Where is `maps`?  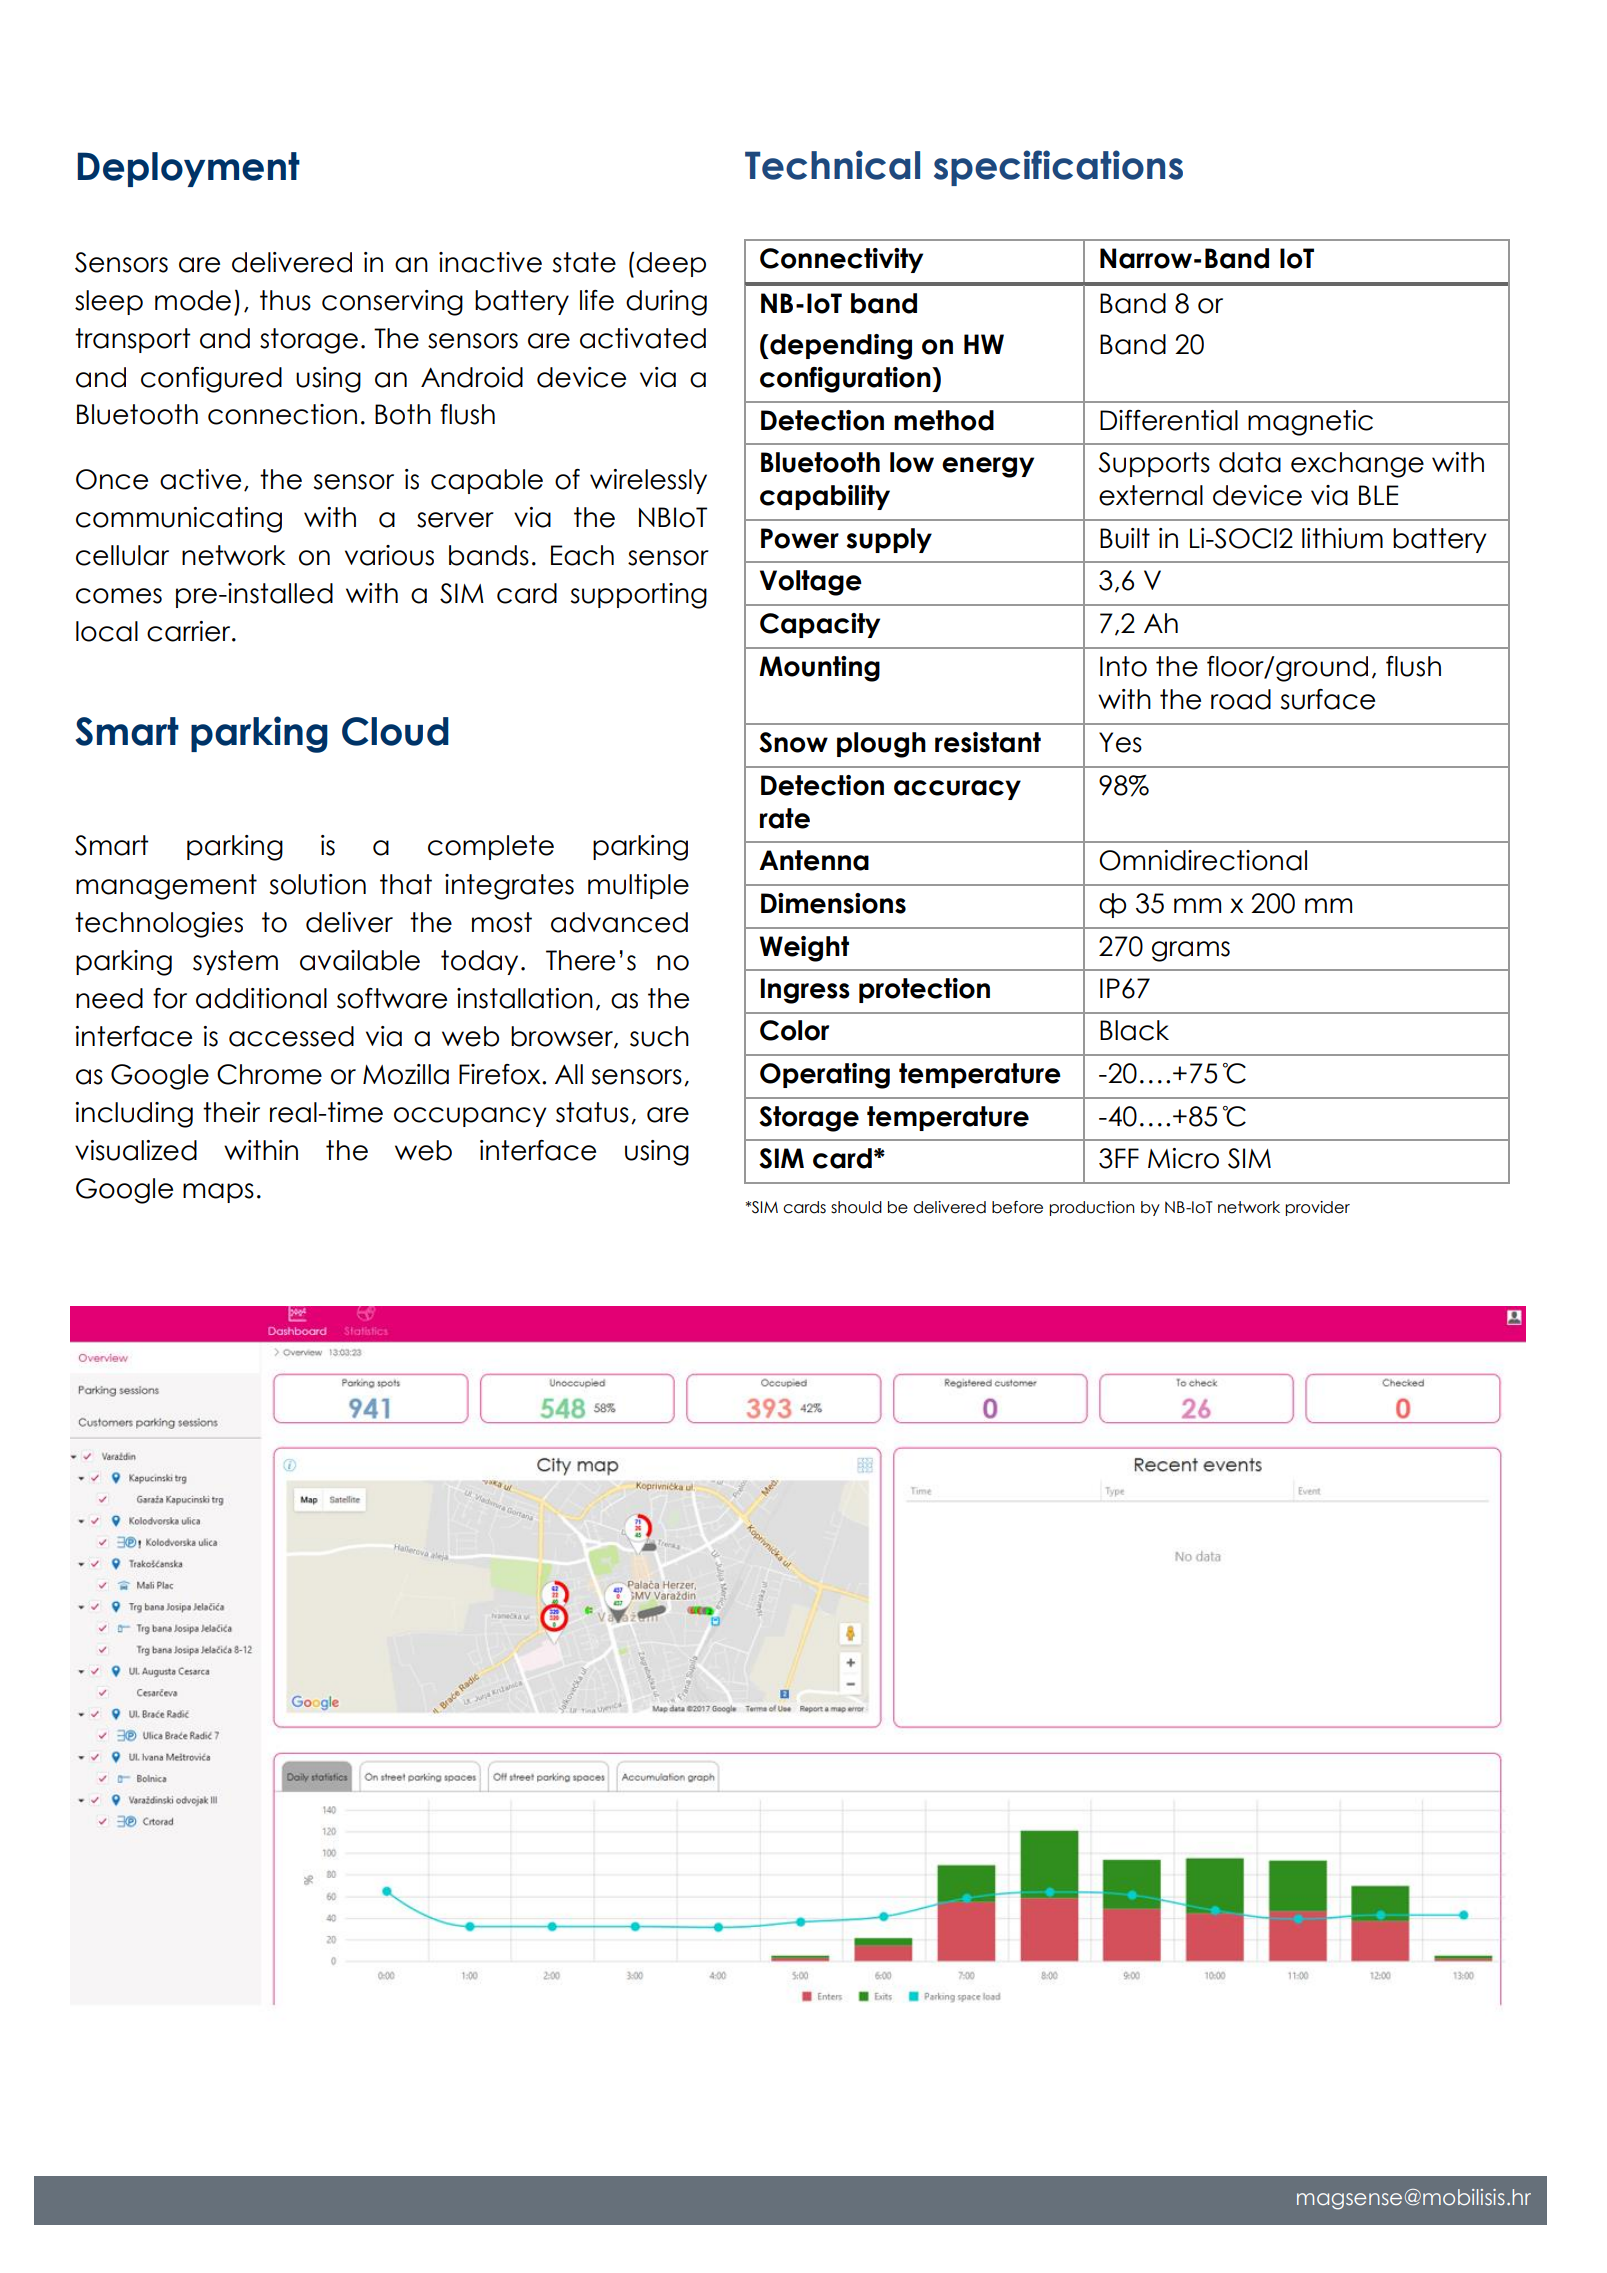 maps is located at coordinates (218, 1193).
